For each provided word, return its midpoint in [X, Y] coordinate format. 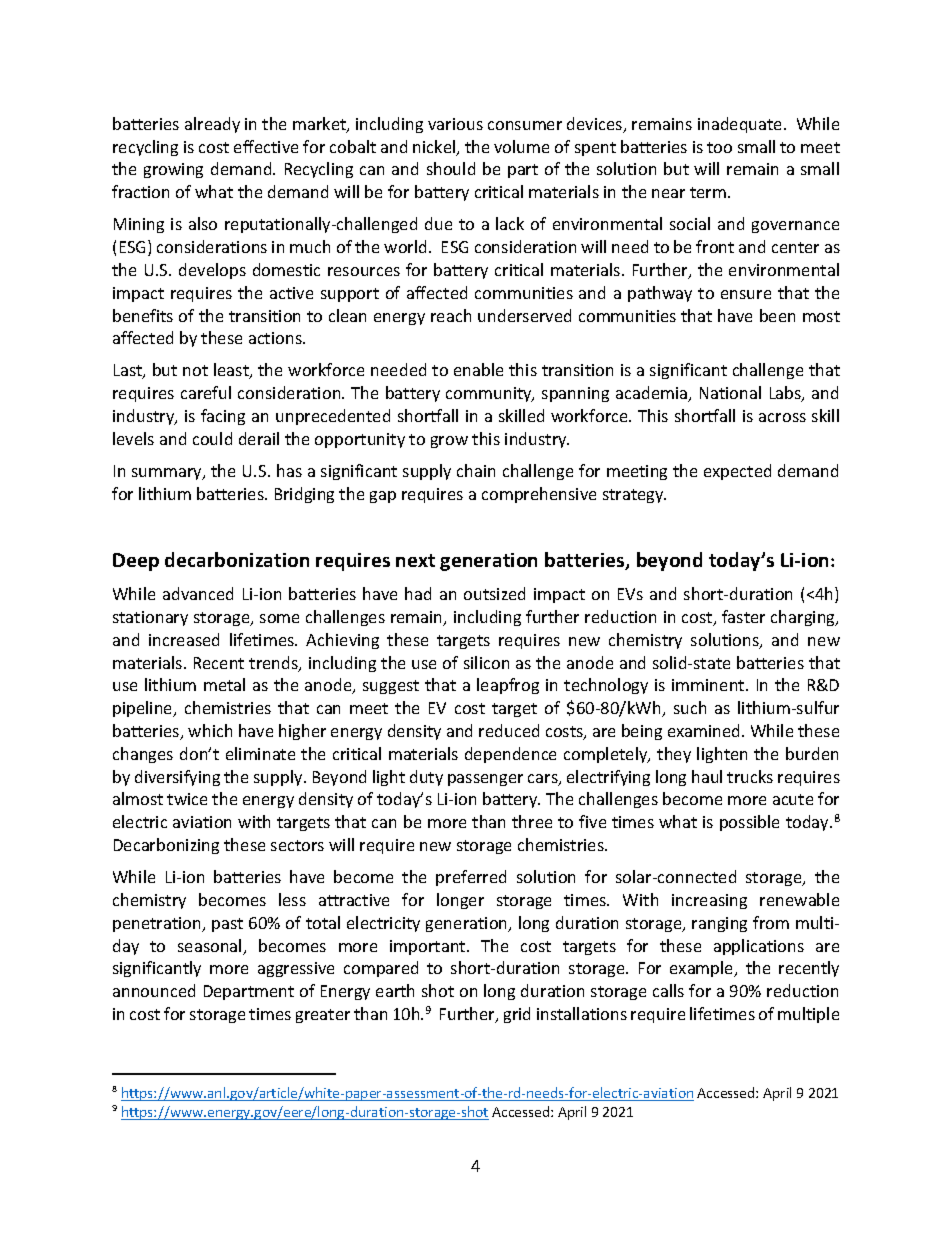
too [719, 147]
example [703, 969]
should [451, 168]
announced [154, 990]
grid [517, 1015]
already [212, 125]
